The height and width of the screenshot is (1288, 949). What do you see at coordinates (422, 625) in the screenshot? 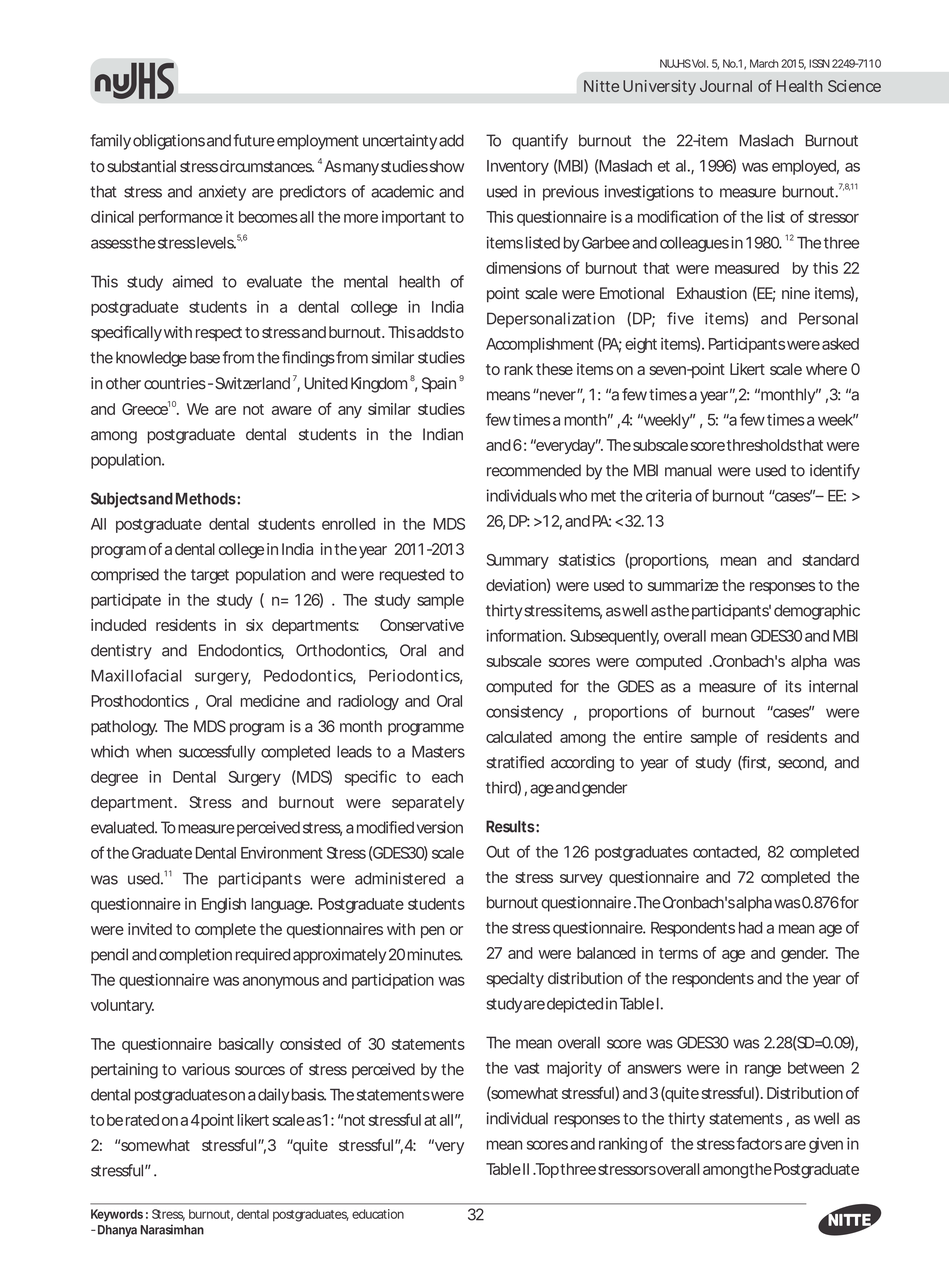
I see `Conservative` at bounding box center [422, 625].
